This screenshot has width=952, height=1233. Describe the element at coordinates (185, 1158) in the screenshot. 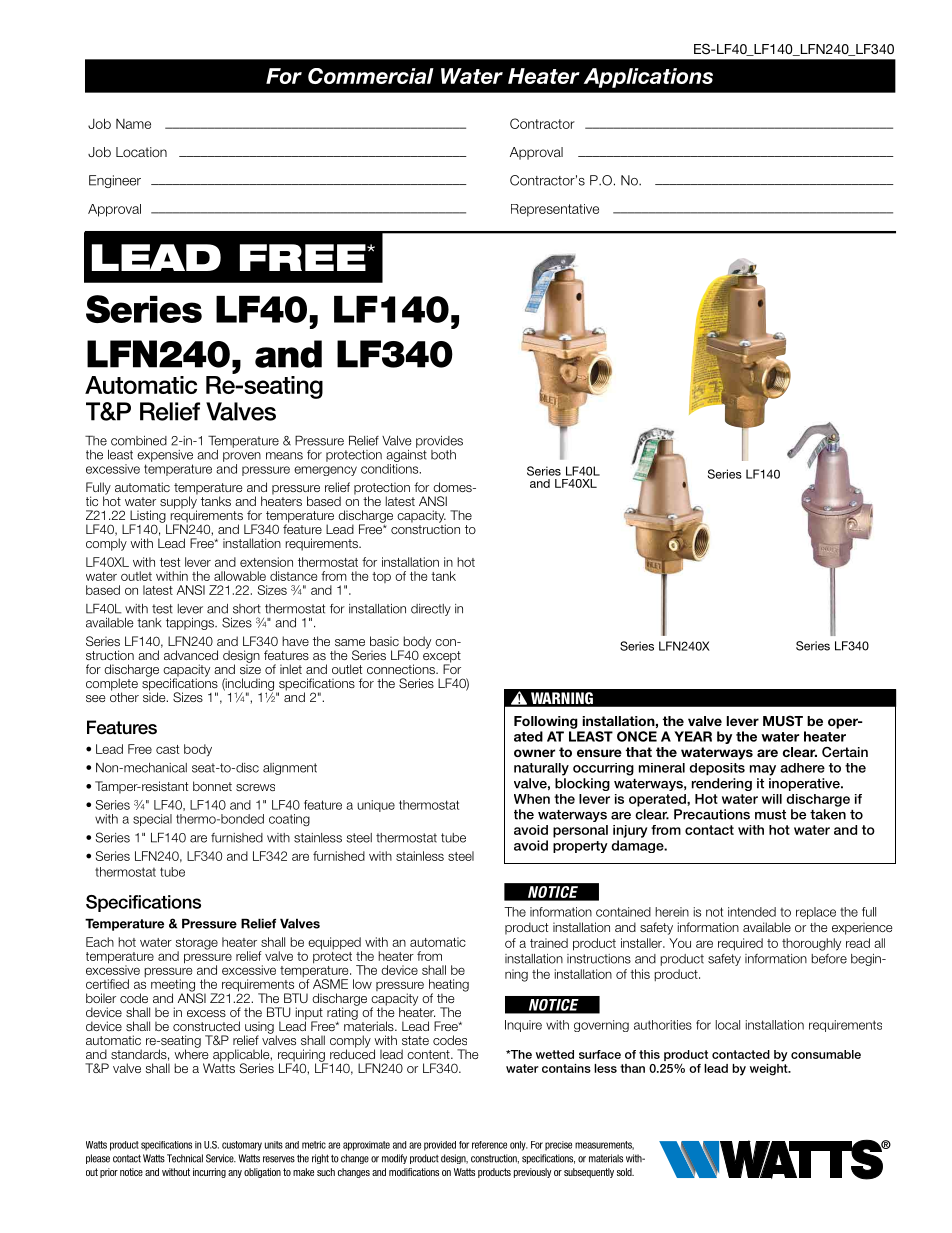

I see `Technical` at that location.
